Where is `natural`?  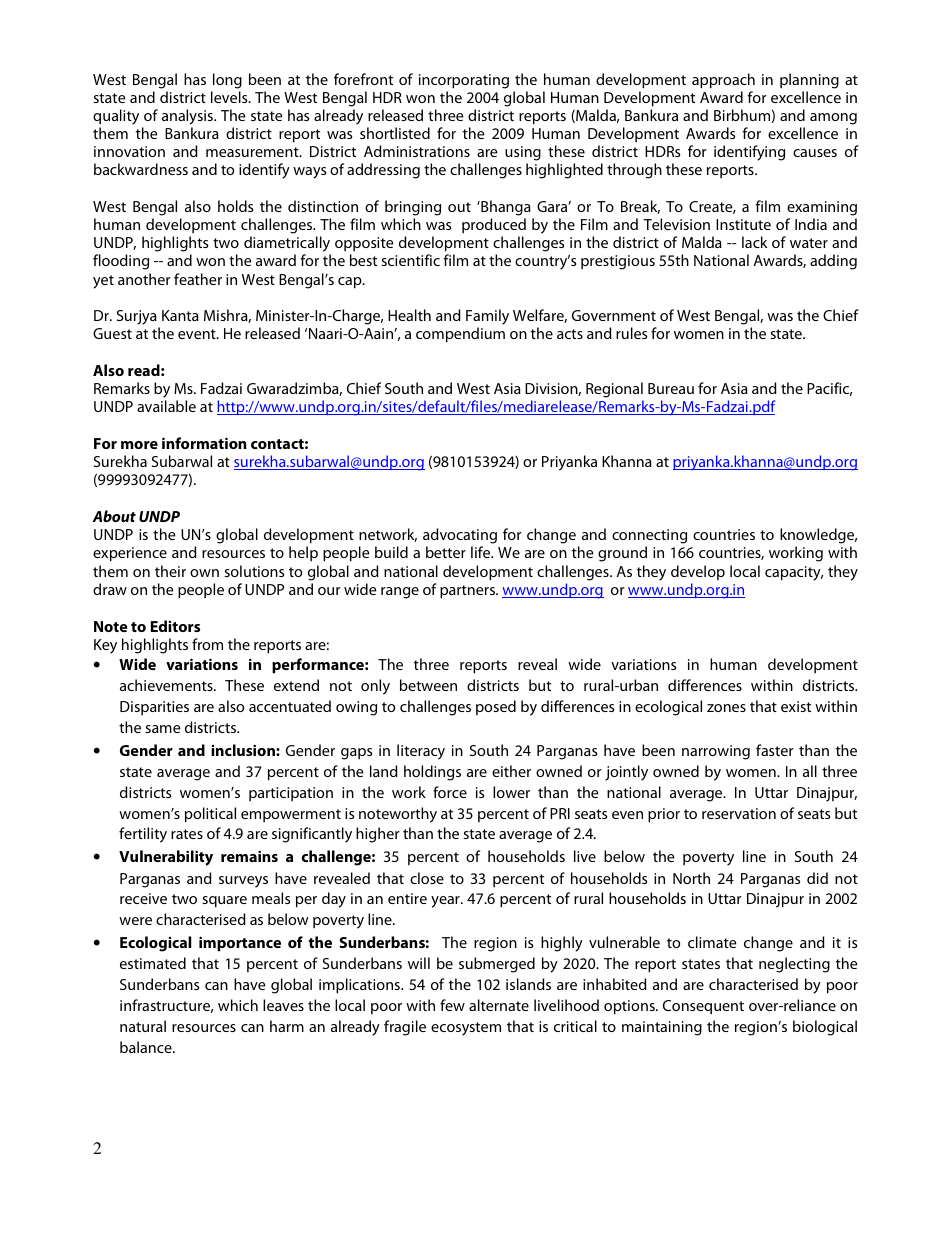 natural is located at coordinates (143, 1026).
